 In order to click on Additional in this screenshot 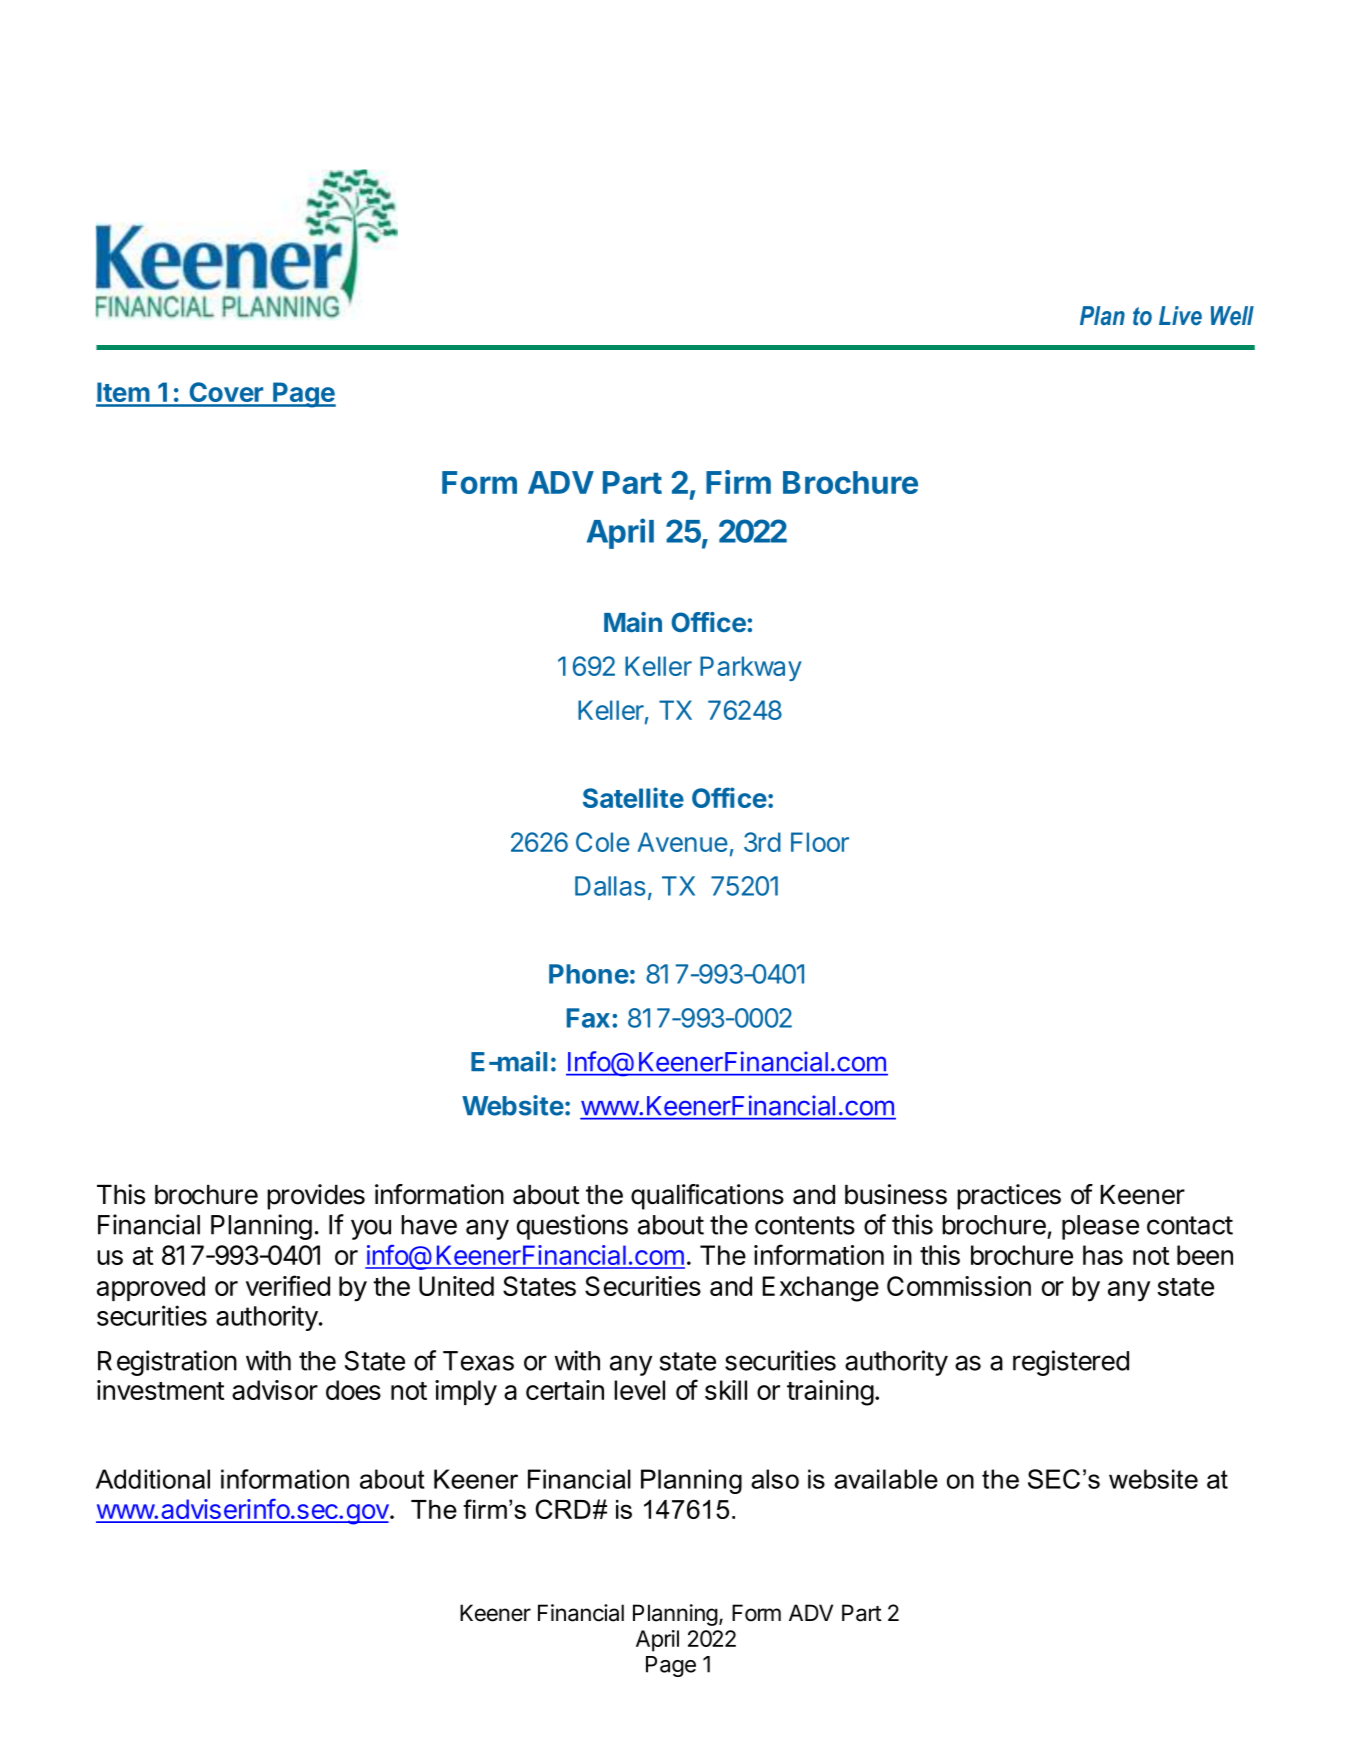, I will do `click(153, 1479)`.
